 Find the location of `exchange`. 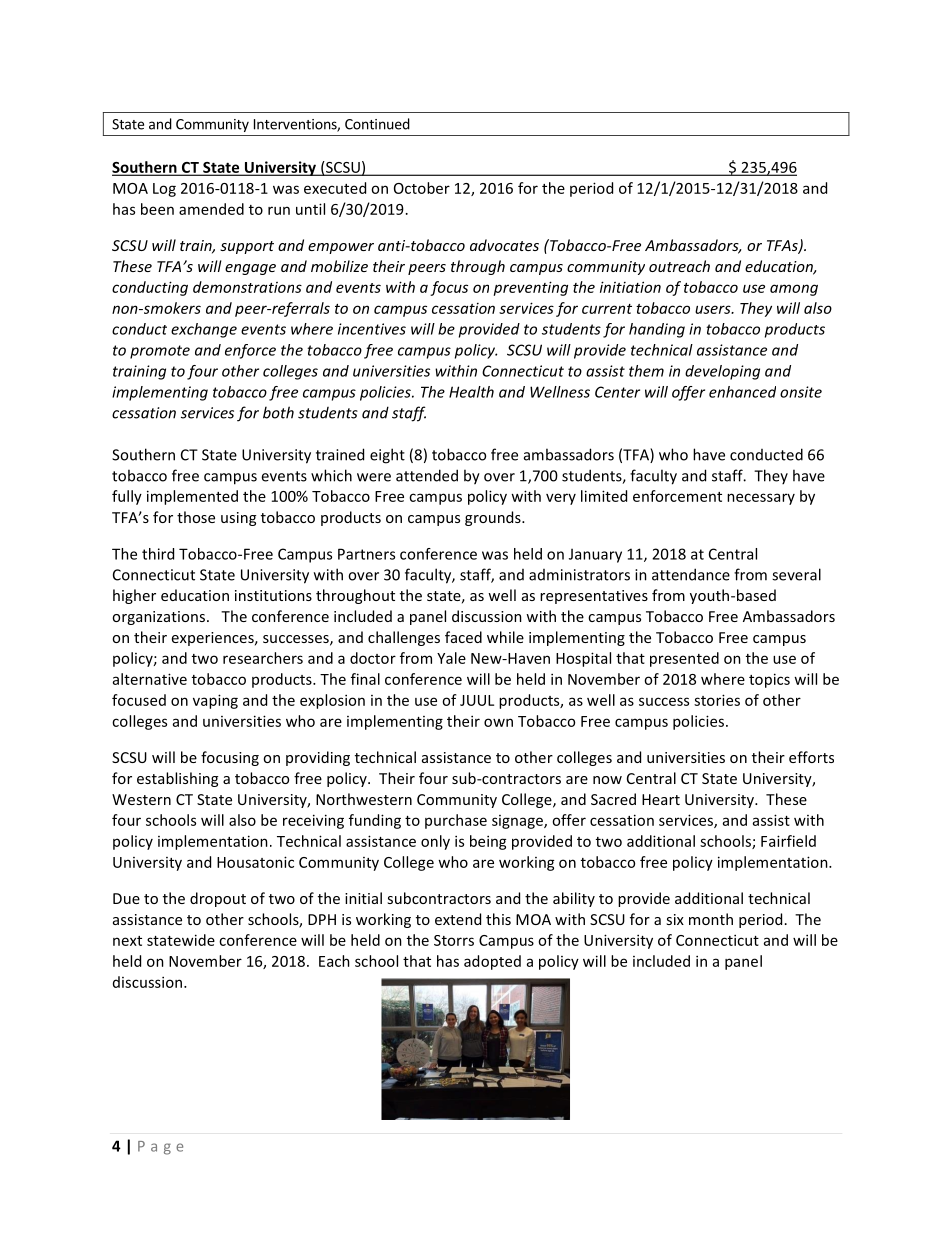

exchange is located at coordinates (204, 330).
